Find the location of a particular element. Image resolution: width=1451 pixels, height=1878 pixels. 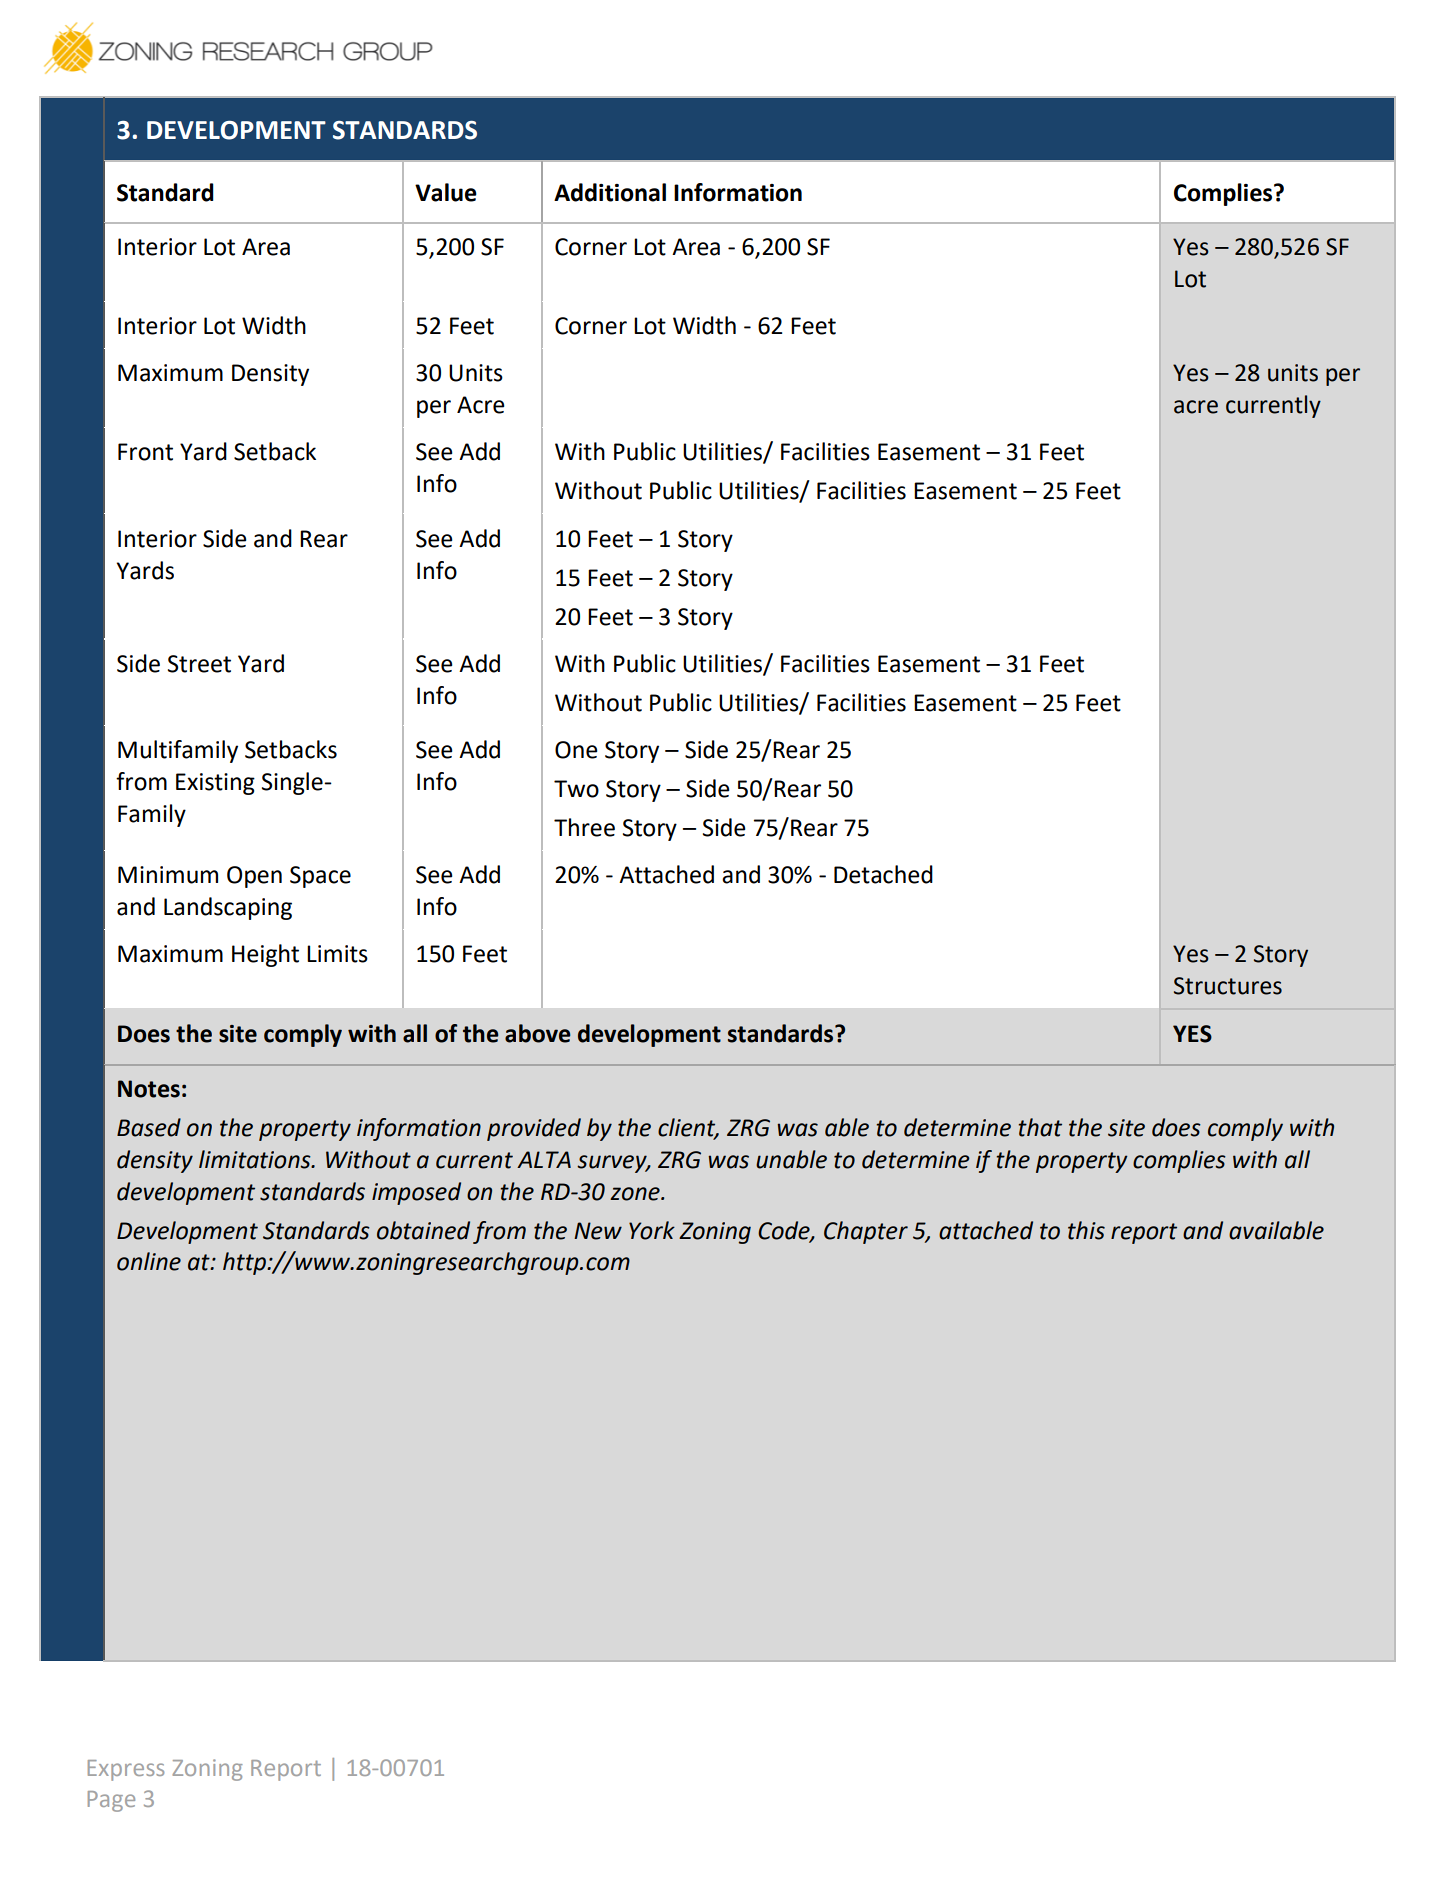

this is located at coordinates (1086, 1230).
